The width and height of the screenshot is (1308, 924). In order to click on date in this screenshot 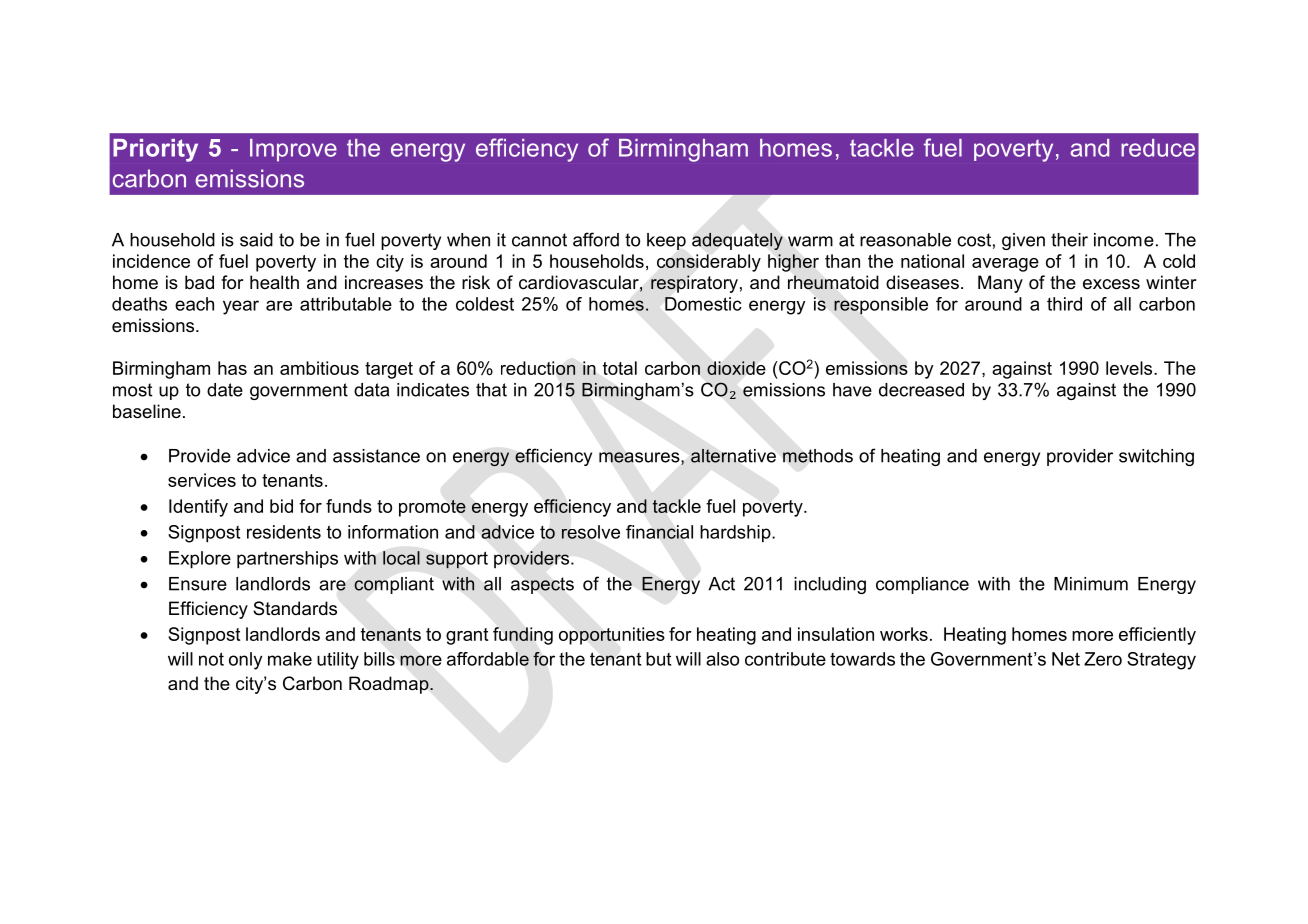, I will do `click(225, 390)`.
